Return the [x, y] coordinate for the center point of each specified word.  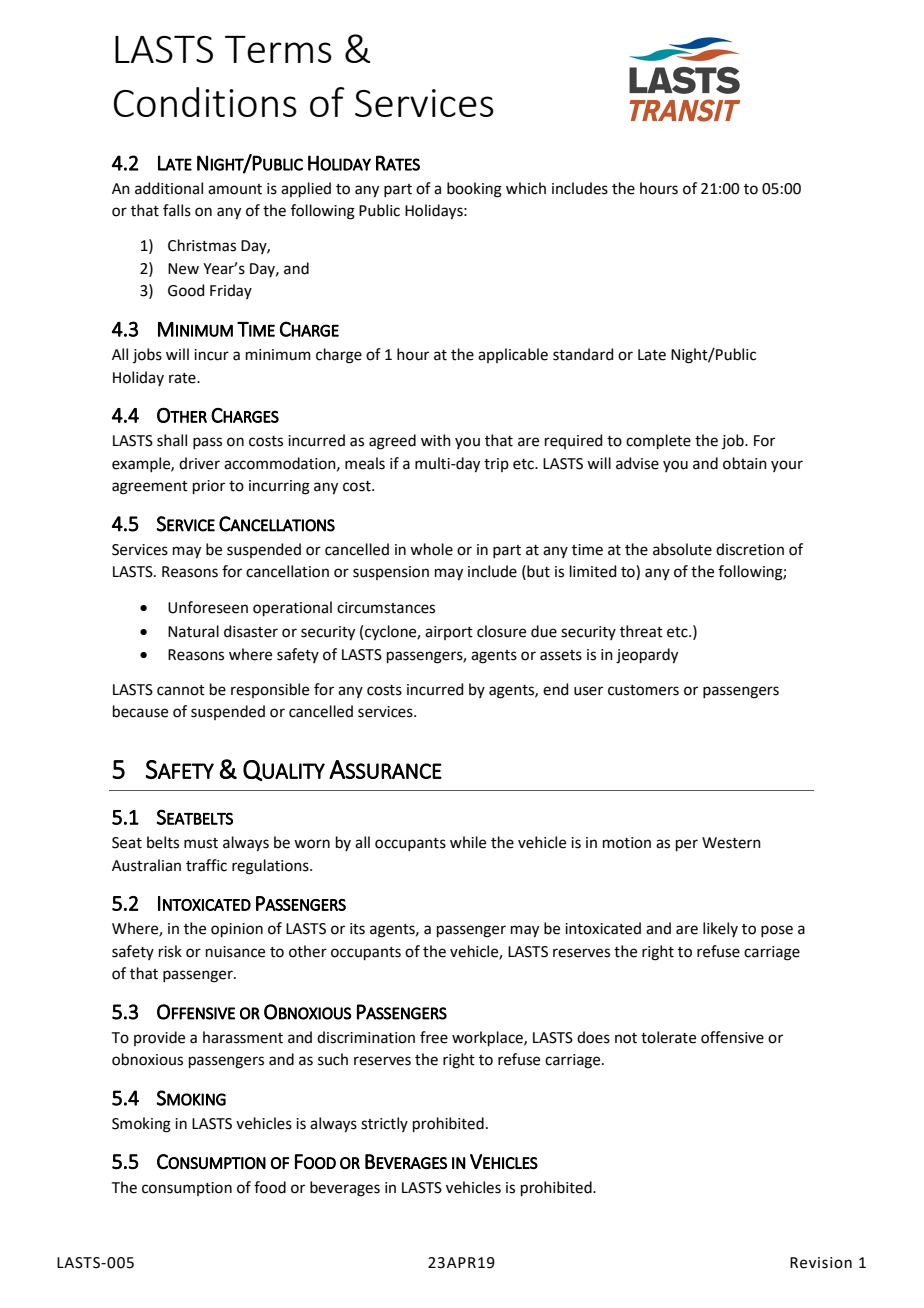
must [201, 843]
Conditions [205, 102]
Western [731, 843]
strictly [384, 1124]
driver [199, 463]
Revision [821, 1263]
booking [474, 190]
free [434, 1037]
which [526, 188]
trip [496, 465]
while [468, 842]
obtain [745, 463]
